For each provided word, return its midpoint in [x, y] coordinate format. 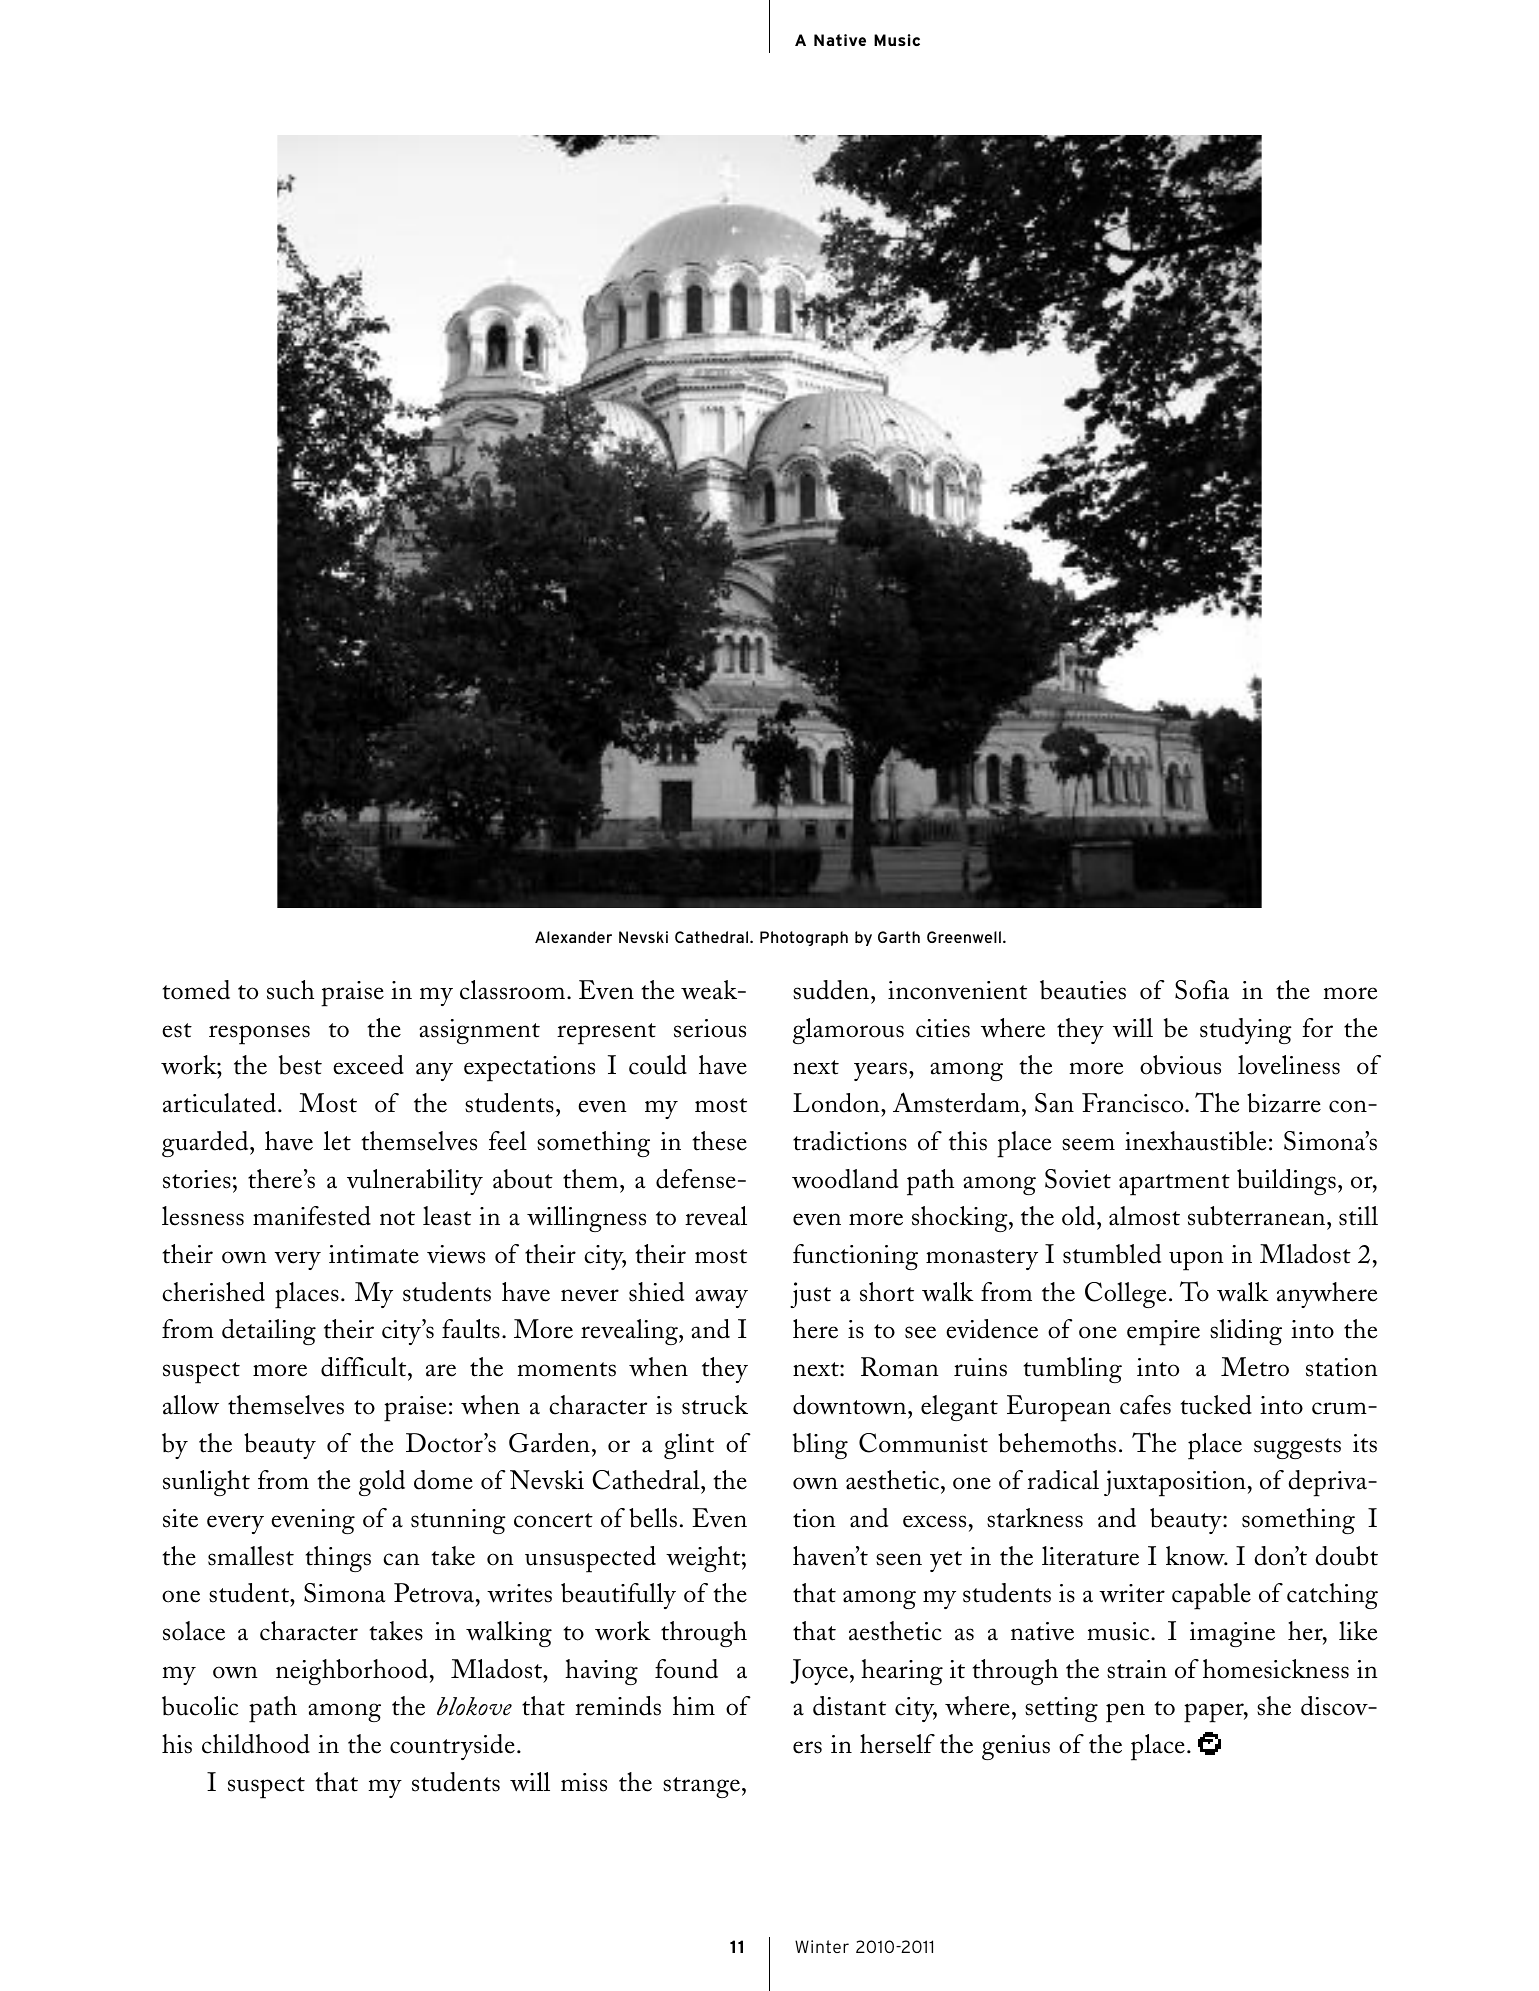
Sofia [1202, 990]
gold [382, 1483]
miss [584, 1782]
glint [689, 1446]
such [290, 990]
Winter [822, 1946]
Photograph [804, 938]
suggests [1297, 1448]
